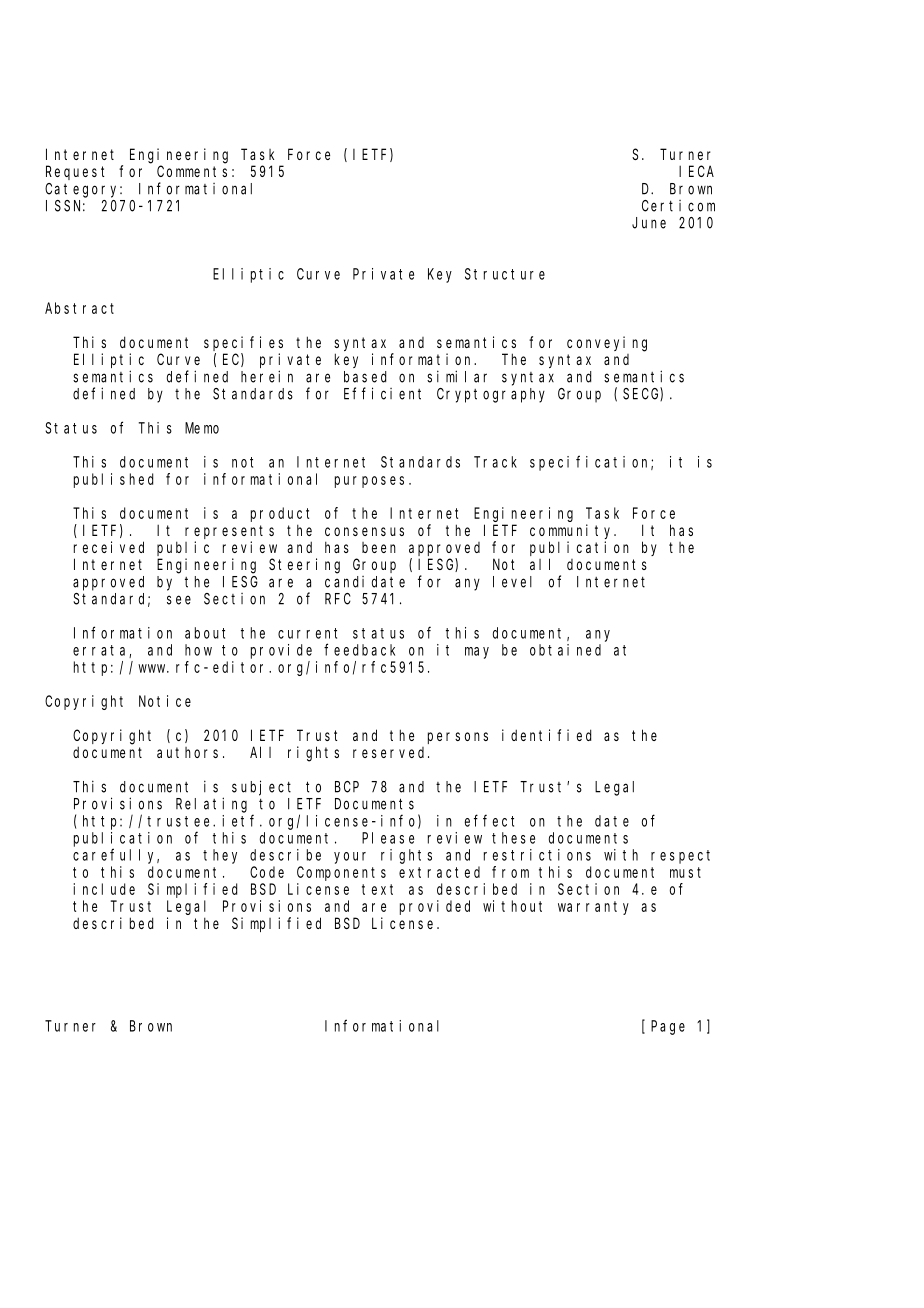  What do you see at coordinates (267, 376) in the page?
I see `herein` at bounding box center [267, 376].
